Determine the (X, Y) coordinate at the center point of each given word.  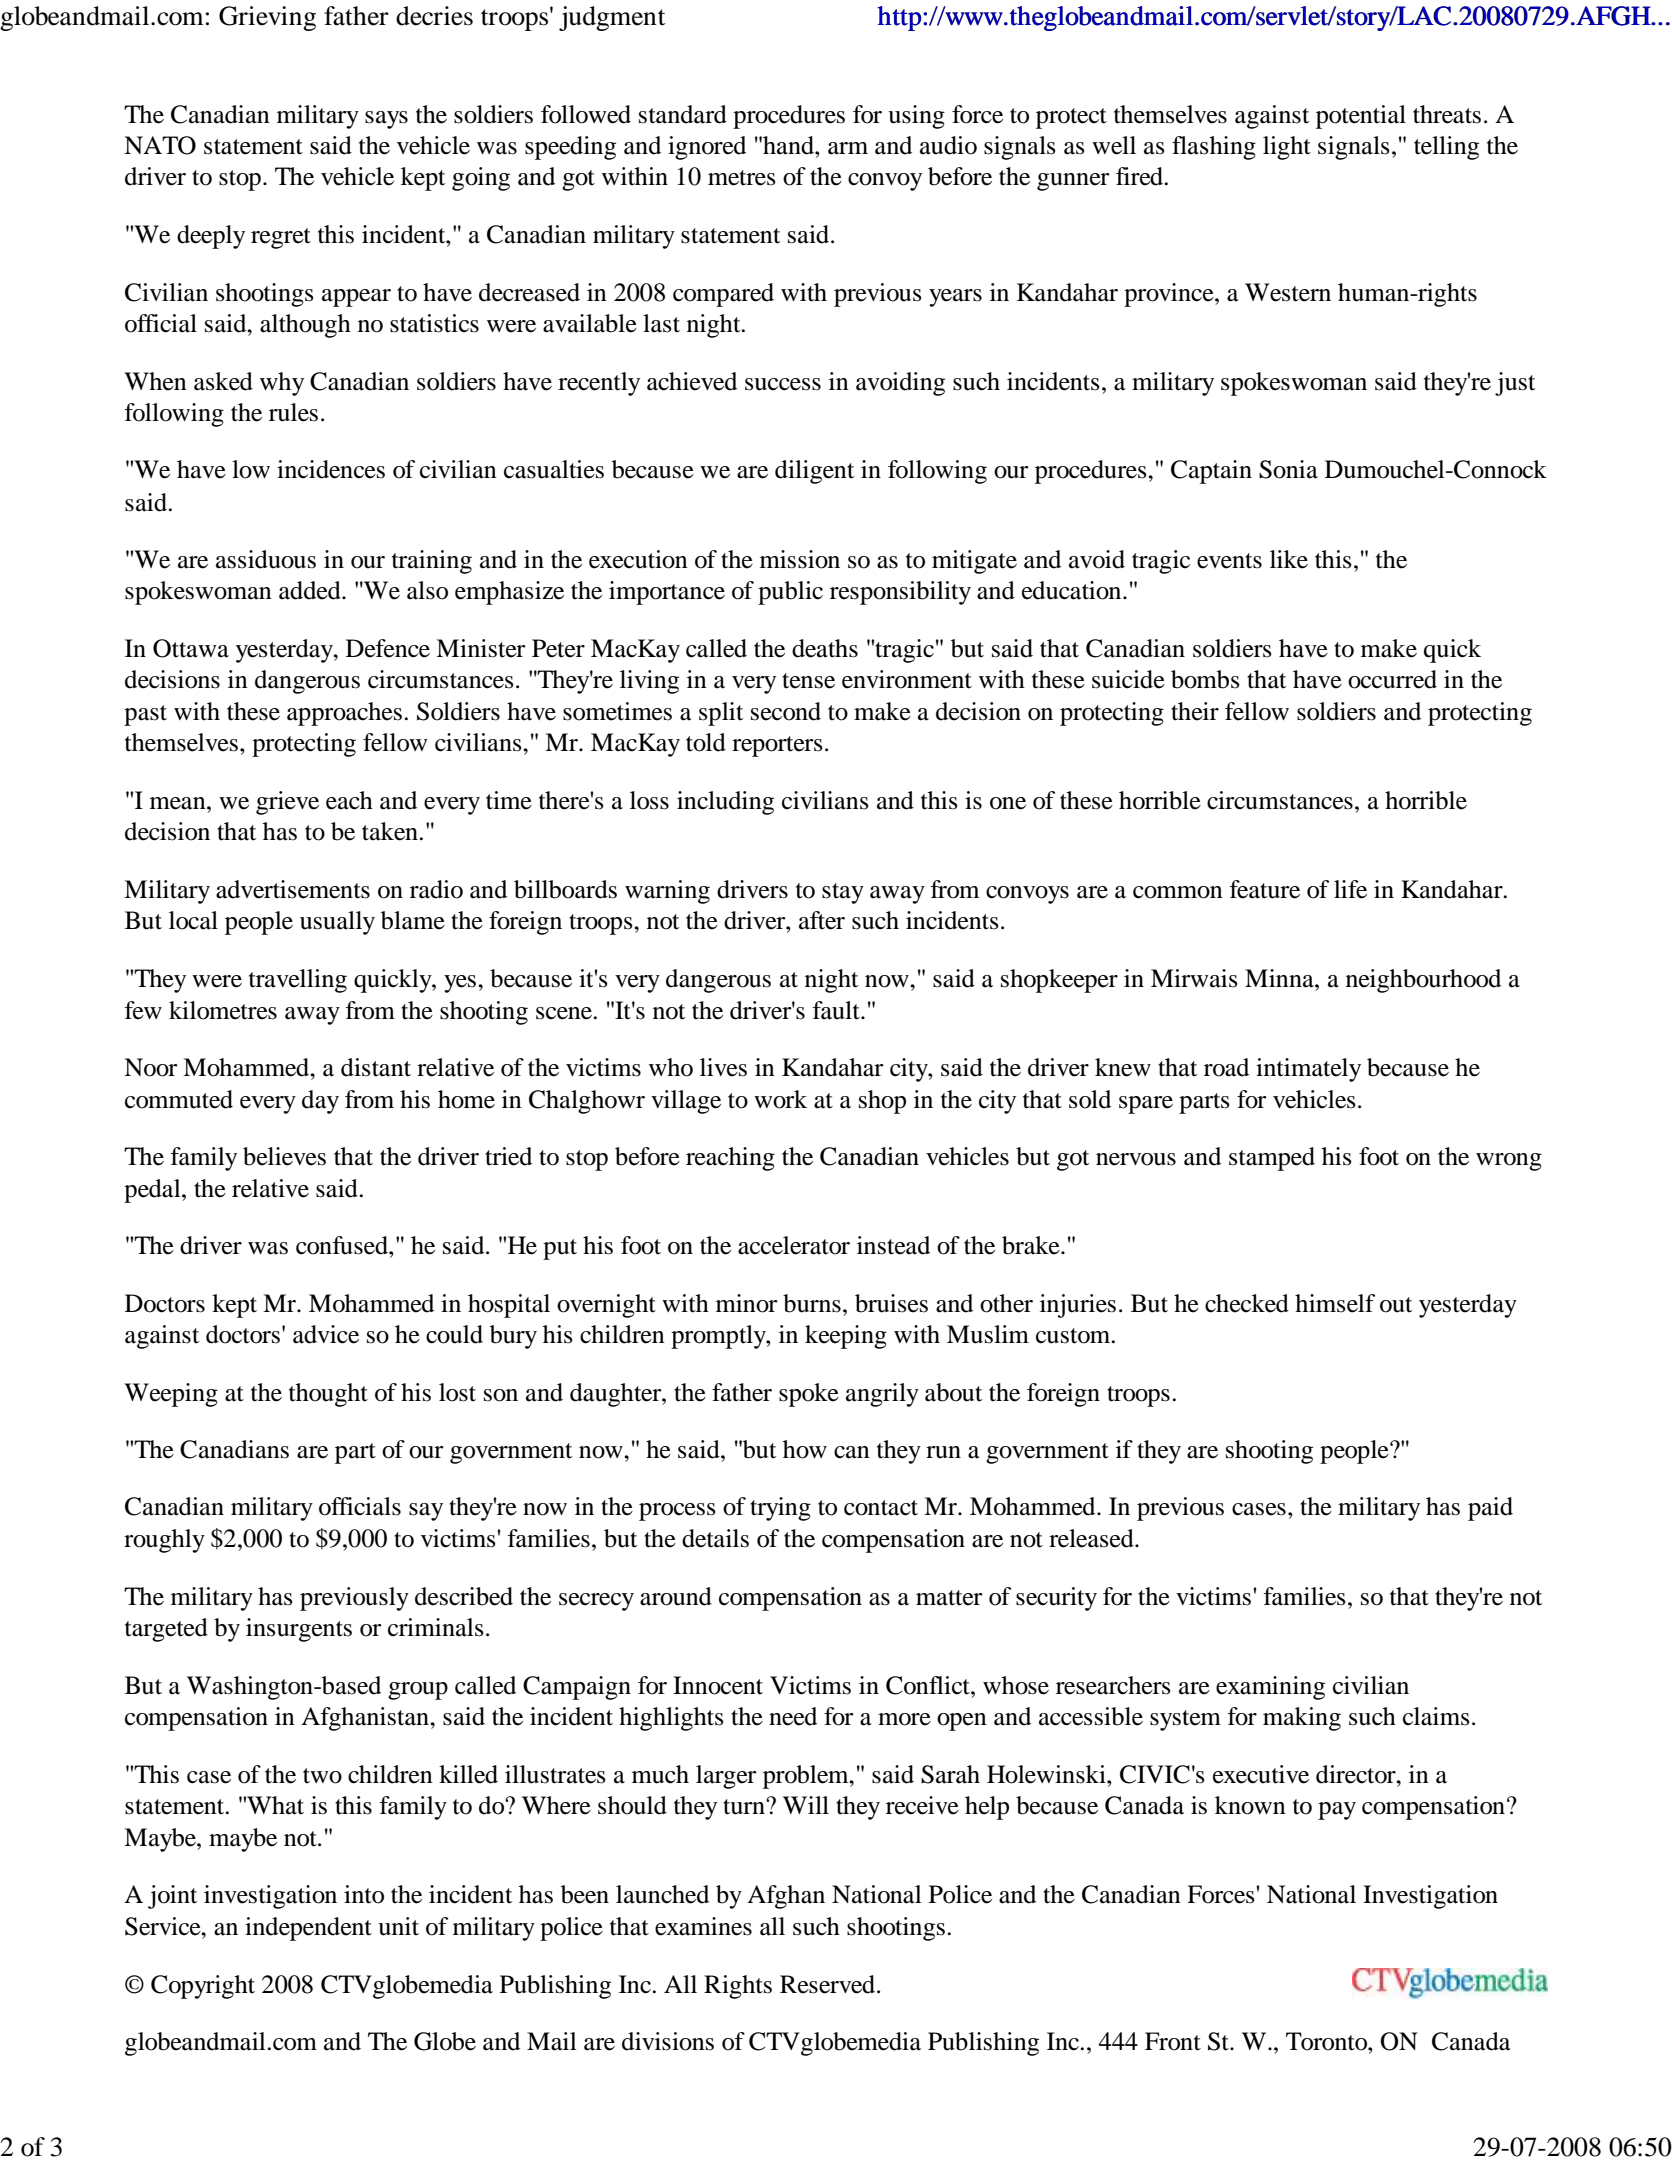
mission (800, 559)
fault (837, 1010)
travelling (298, 981)
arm (848, 148)
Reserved (829, 1984)
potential (1361, 117)
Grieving (267, 18)
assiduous (266, 559)
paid (1490, 1509)
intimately (1308, 1070)
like (1289, 559)
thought (328, 1395)
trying (780, 1509)
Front (1173, 2041)
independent (308, 1929)
